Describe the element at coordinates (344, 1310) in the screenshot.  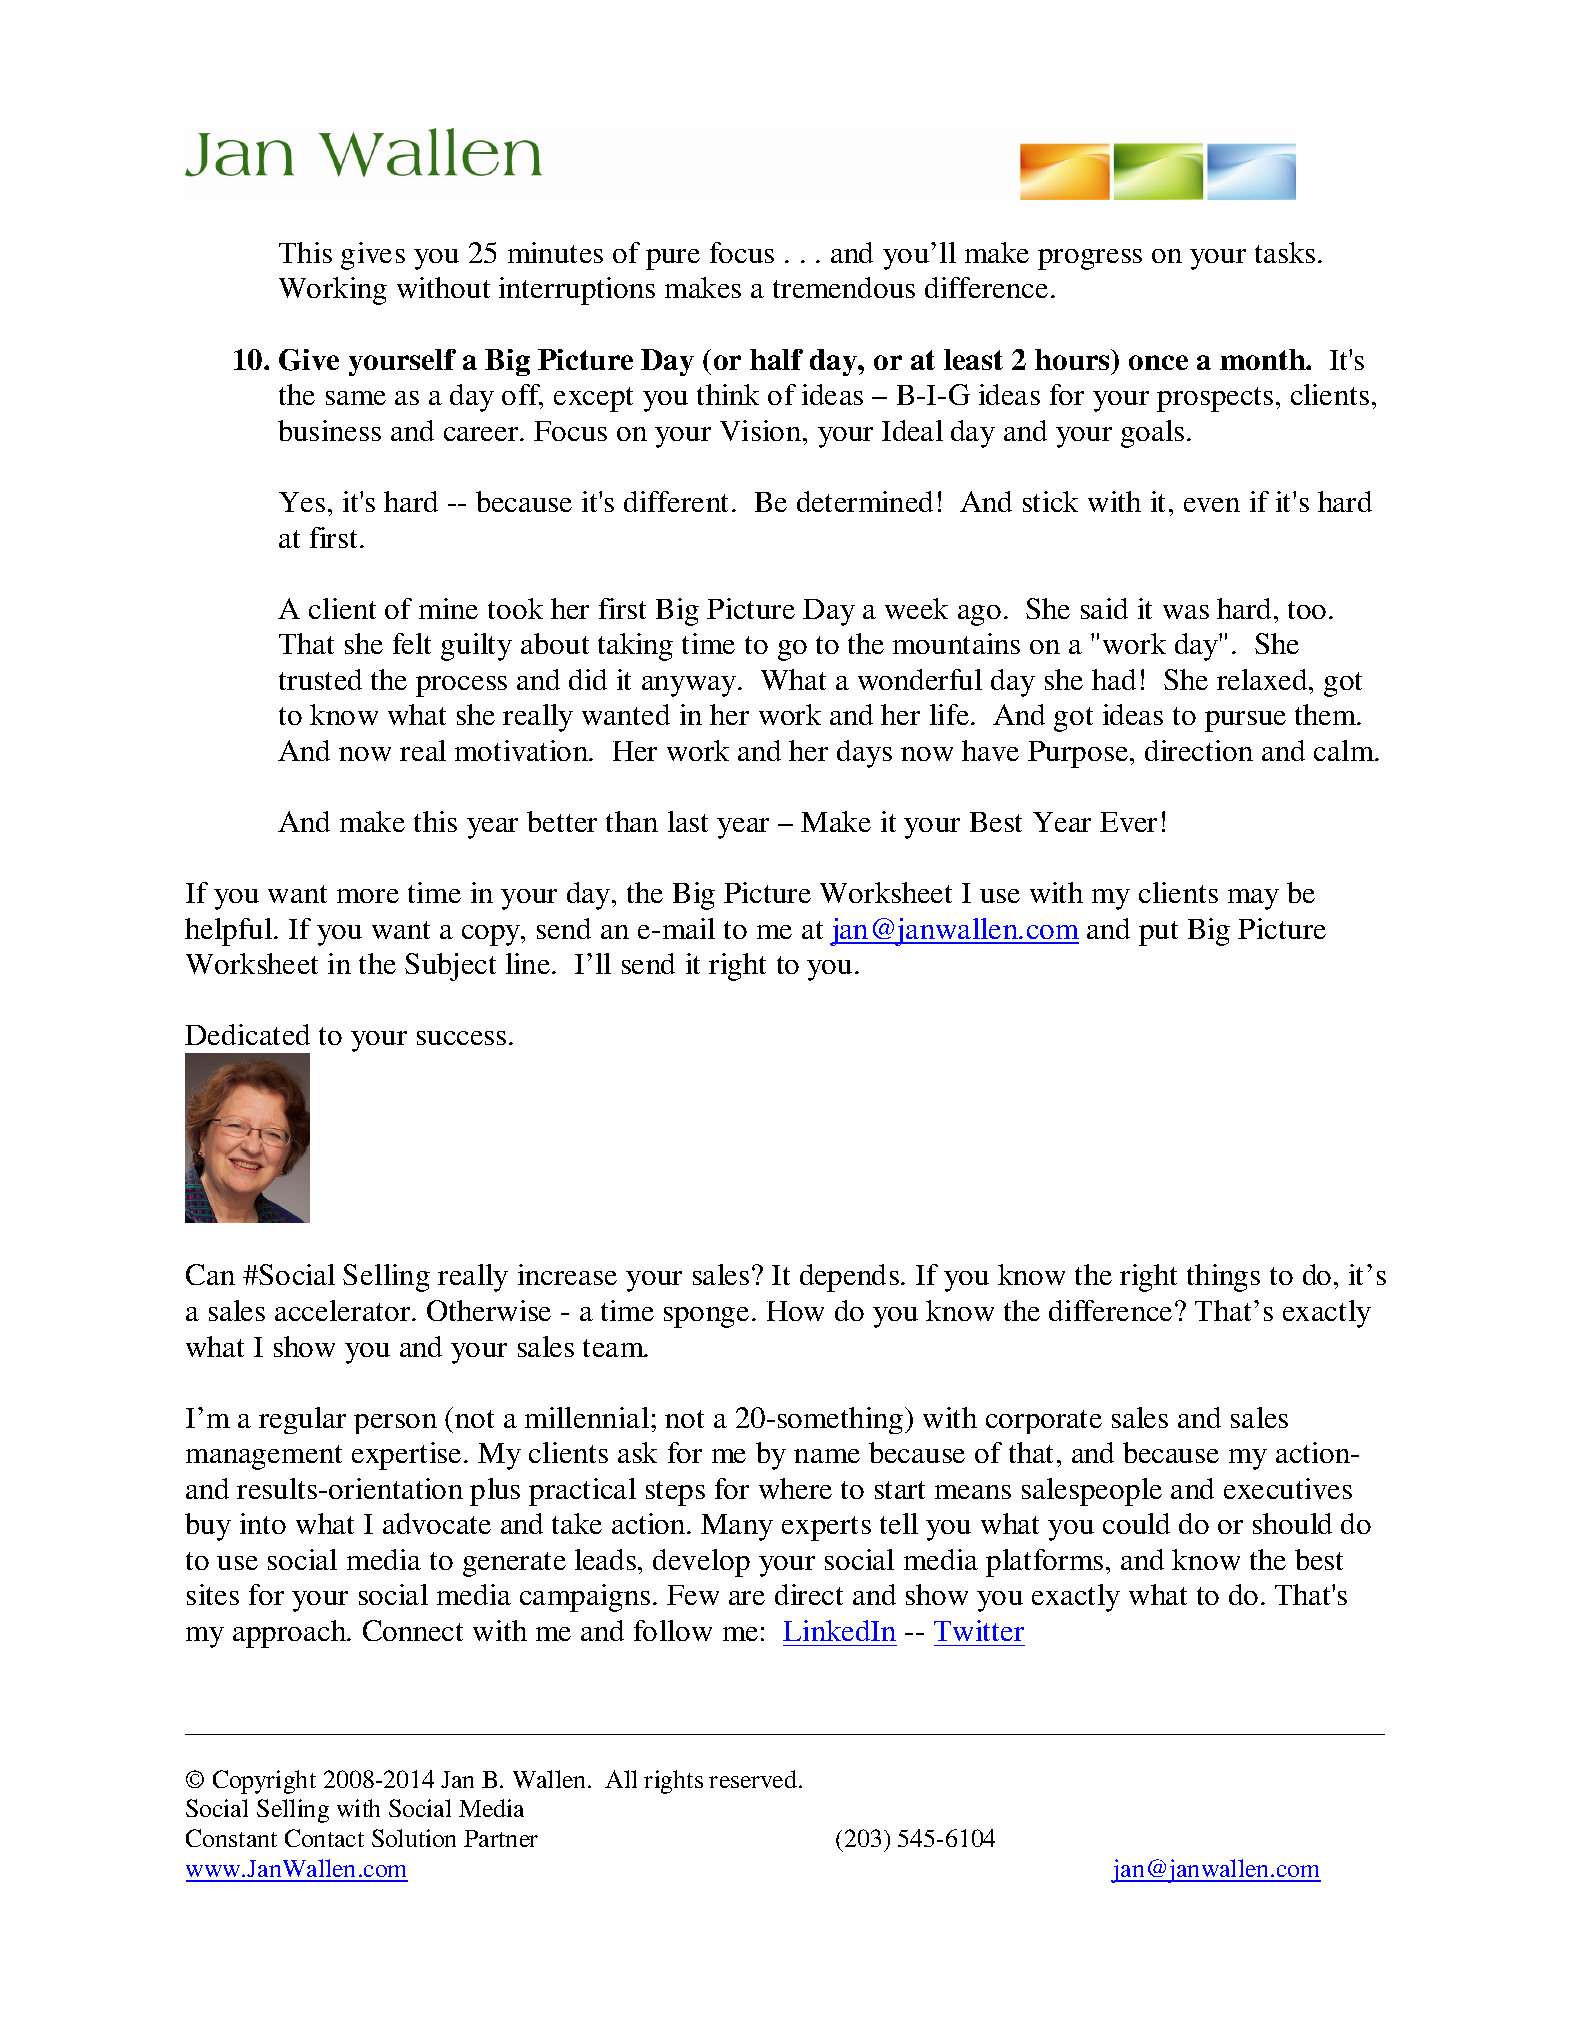
I see `accelerator` at that location.
